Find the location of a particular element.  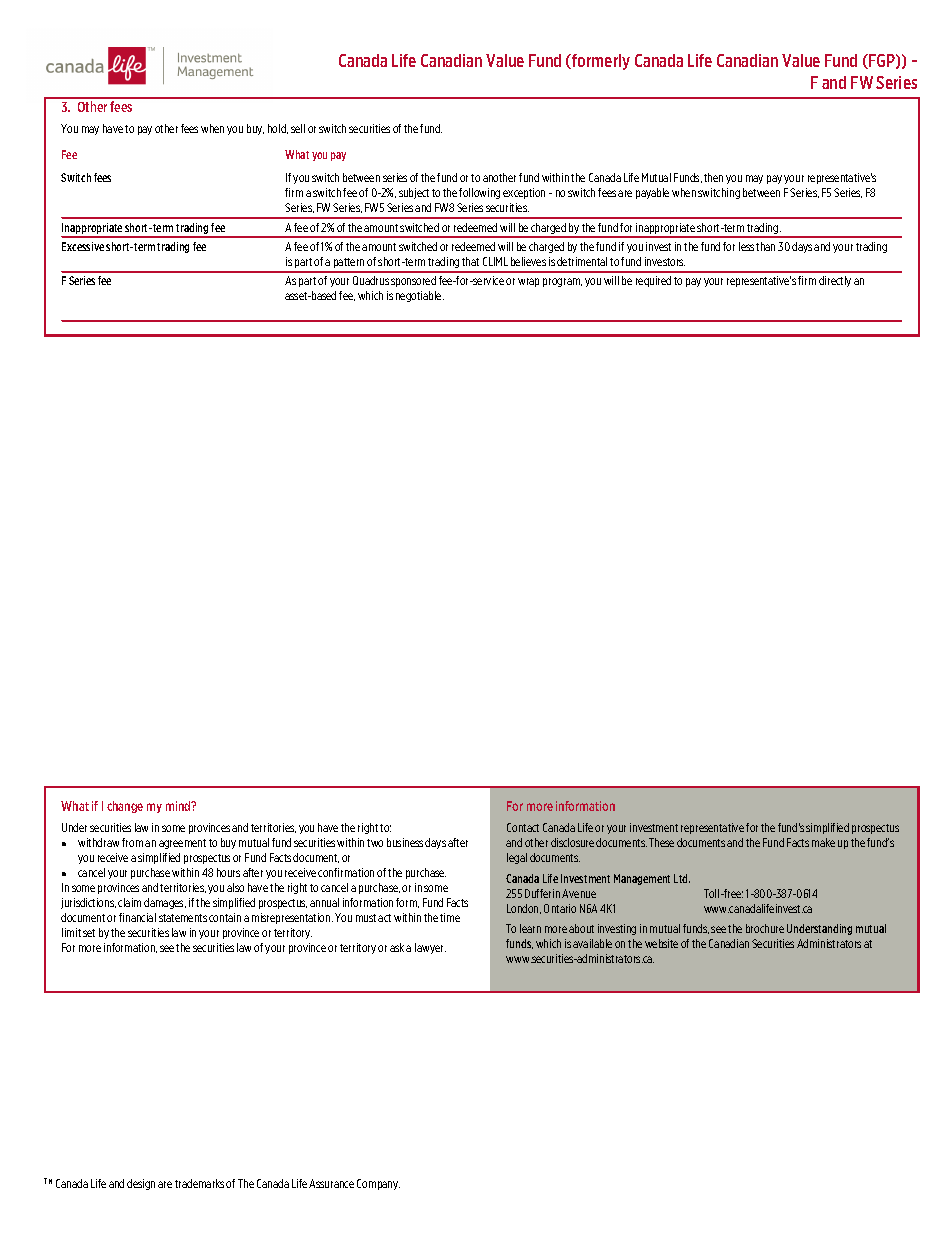

that is located at coordinates (470, 261).
